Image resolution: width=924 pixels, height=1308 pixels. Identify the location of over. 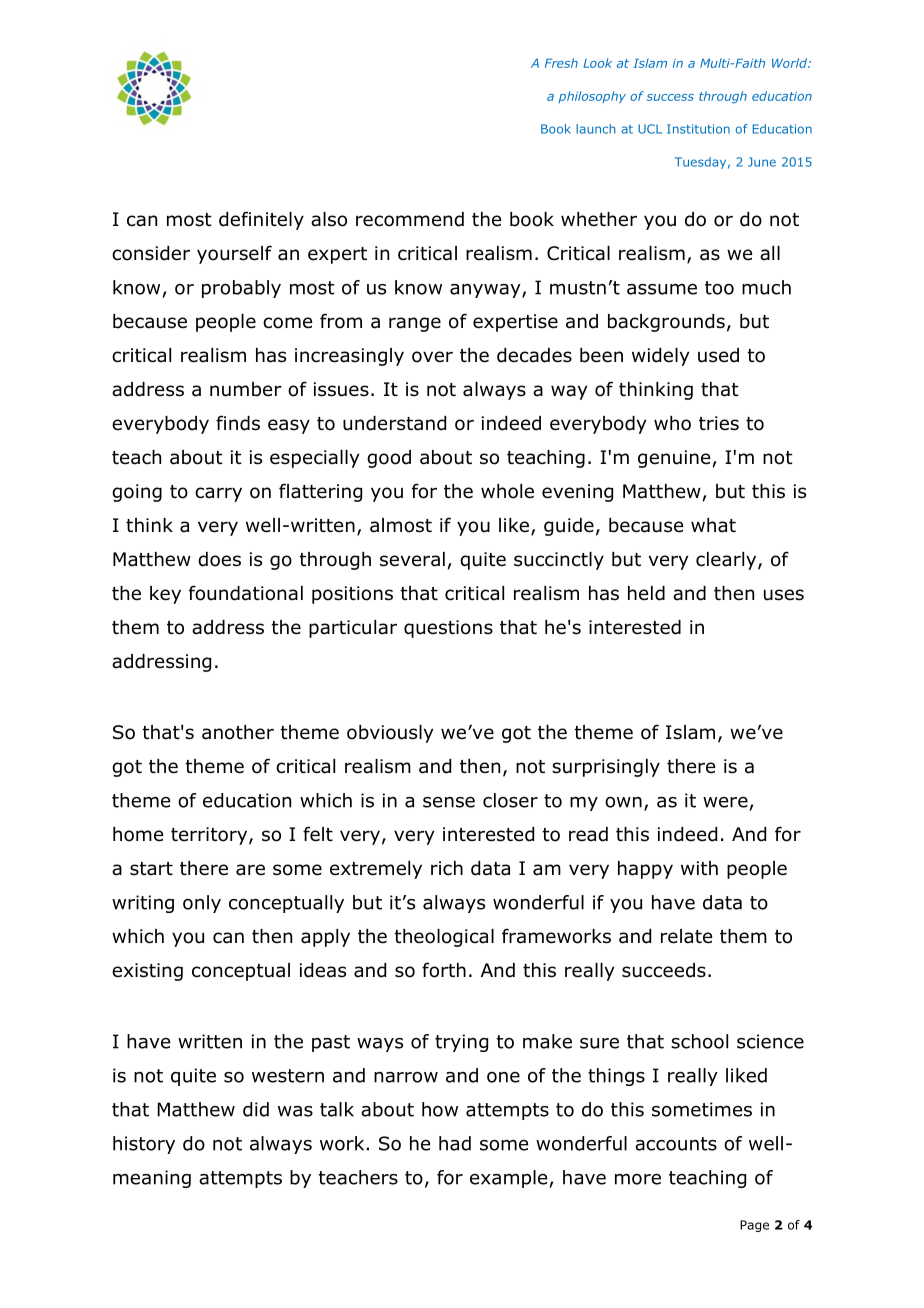
(432, 357).
